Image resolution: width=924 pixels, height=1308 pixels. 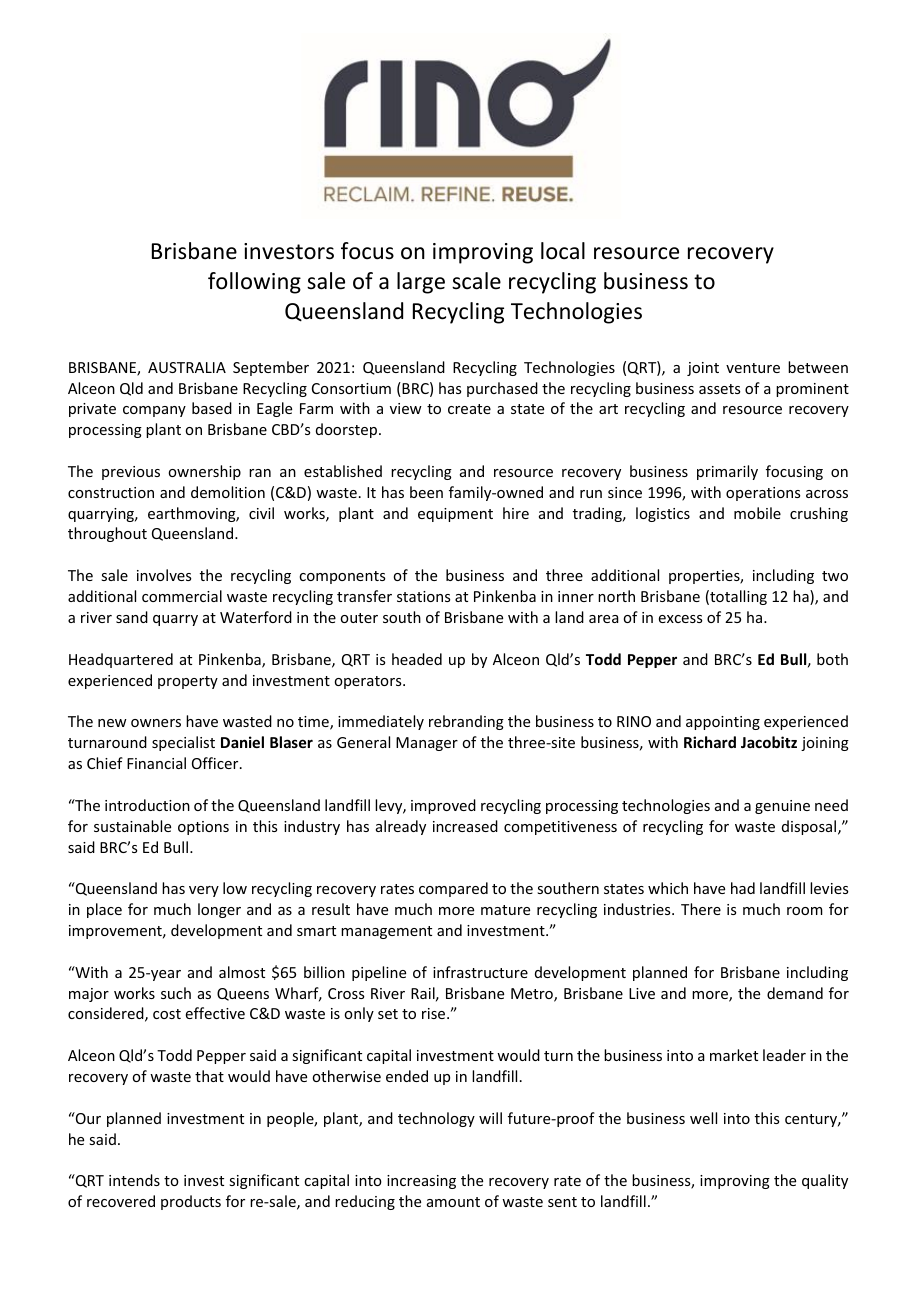 I want to click on compared, so click(x=453, y=889).
